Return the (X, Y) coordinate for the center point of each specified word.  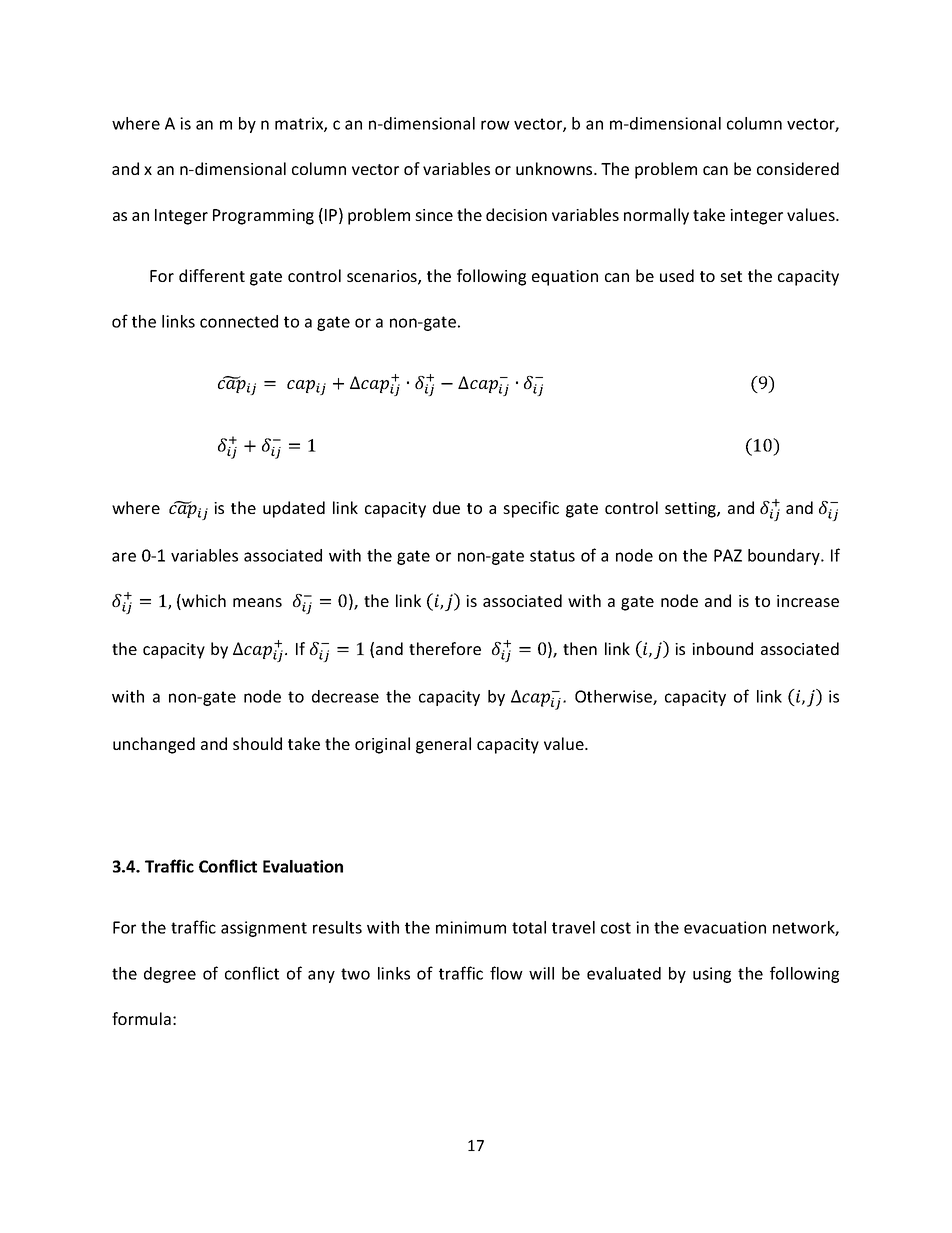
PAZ (728, 555)
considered (798, 168)
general (443, 745)
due (446, 507)
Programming (263, 217)
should (257, 743)
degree (170, 975)
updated (294, 509)
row (495, 125)
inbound (722, 648)
